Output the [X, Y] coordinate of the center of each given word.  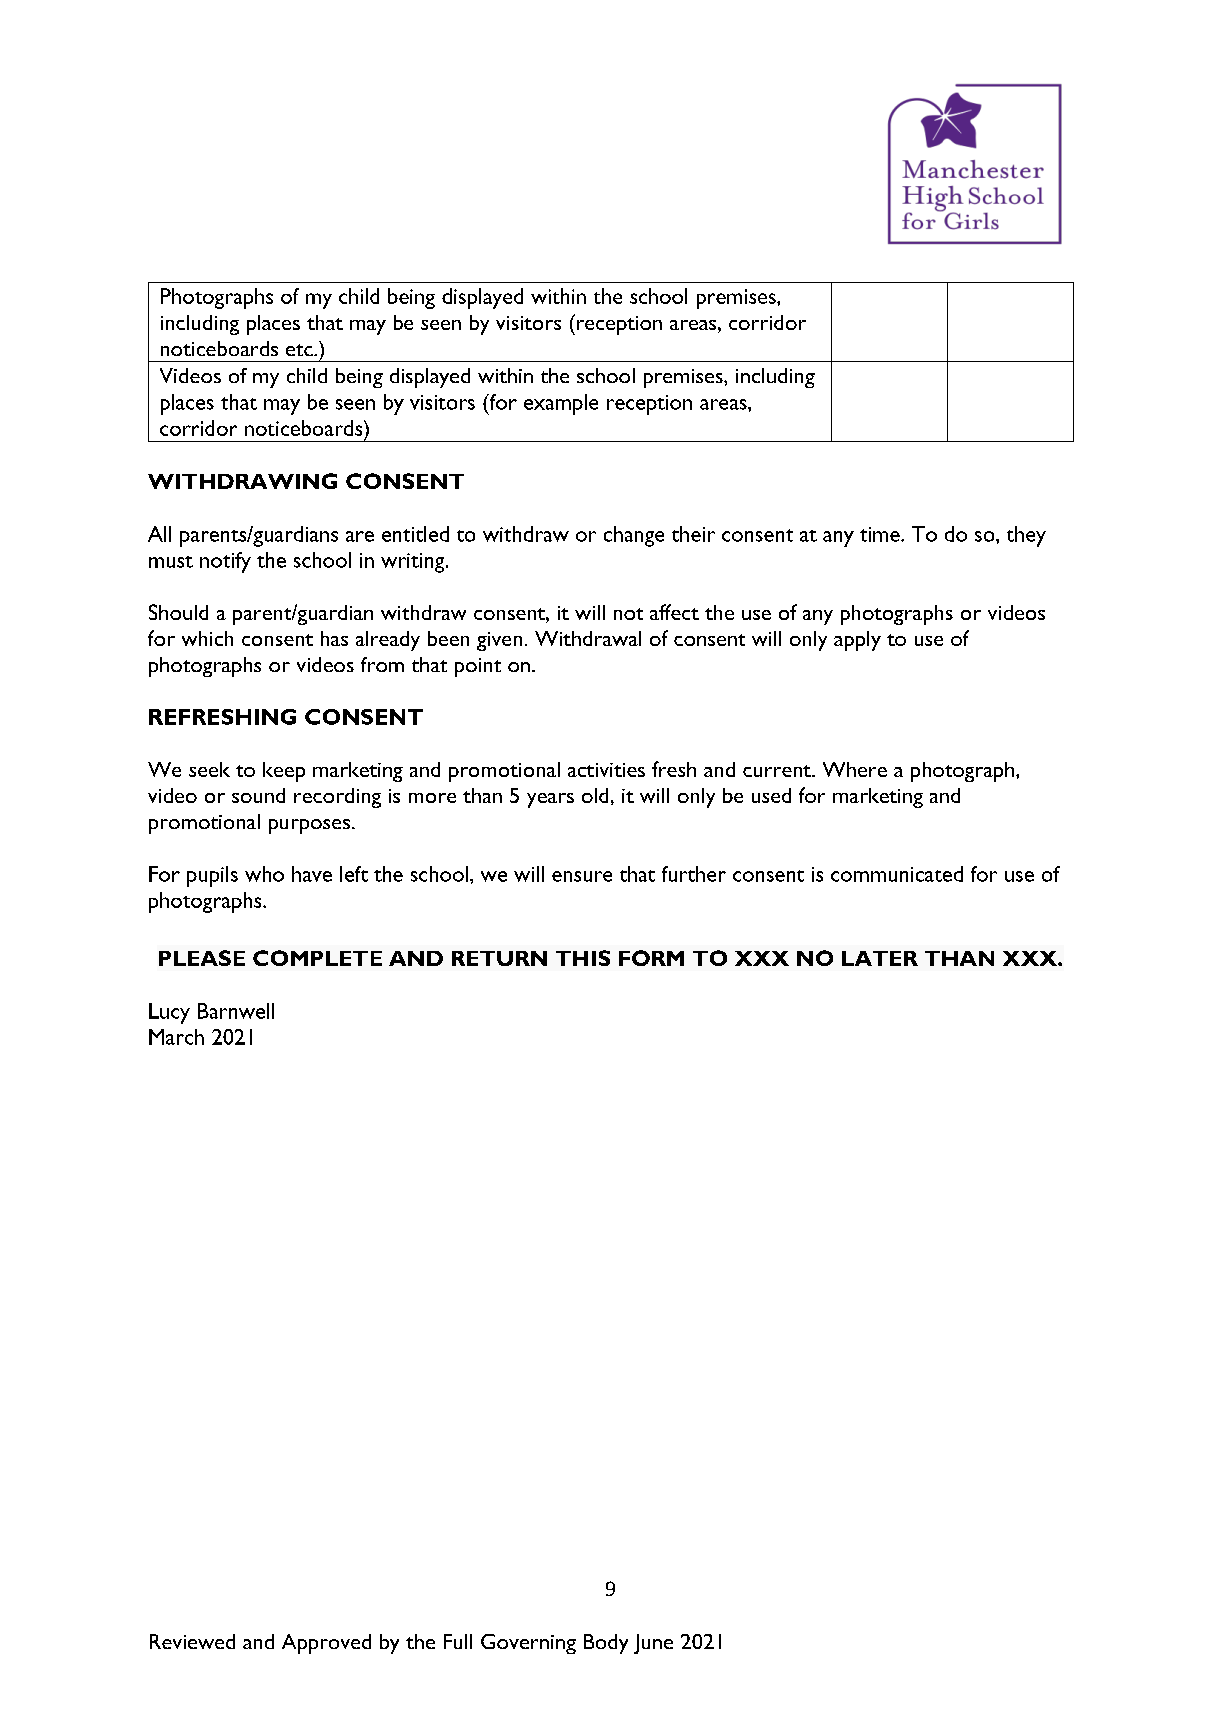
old [595, 795]
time [881, 534]
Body [606, 1644]
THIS [583, 958]
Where [855, 769]
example [561, 404]
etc [300, 350]
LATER [880, 958]
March [176, 1037]
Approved [326, 1644]
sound [258, 795]
